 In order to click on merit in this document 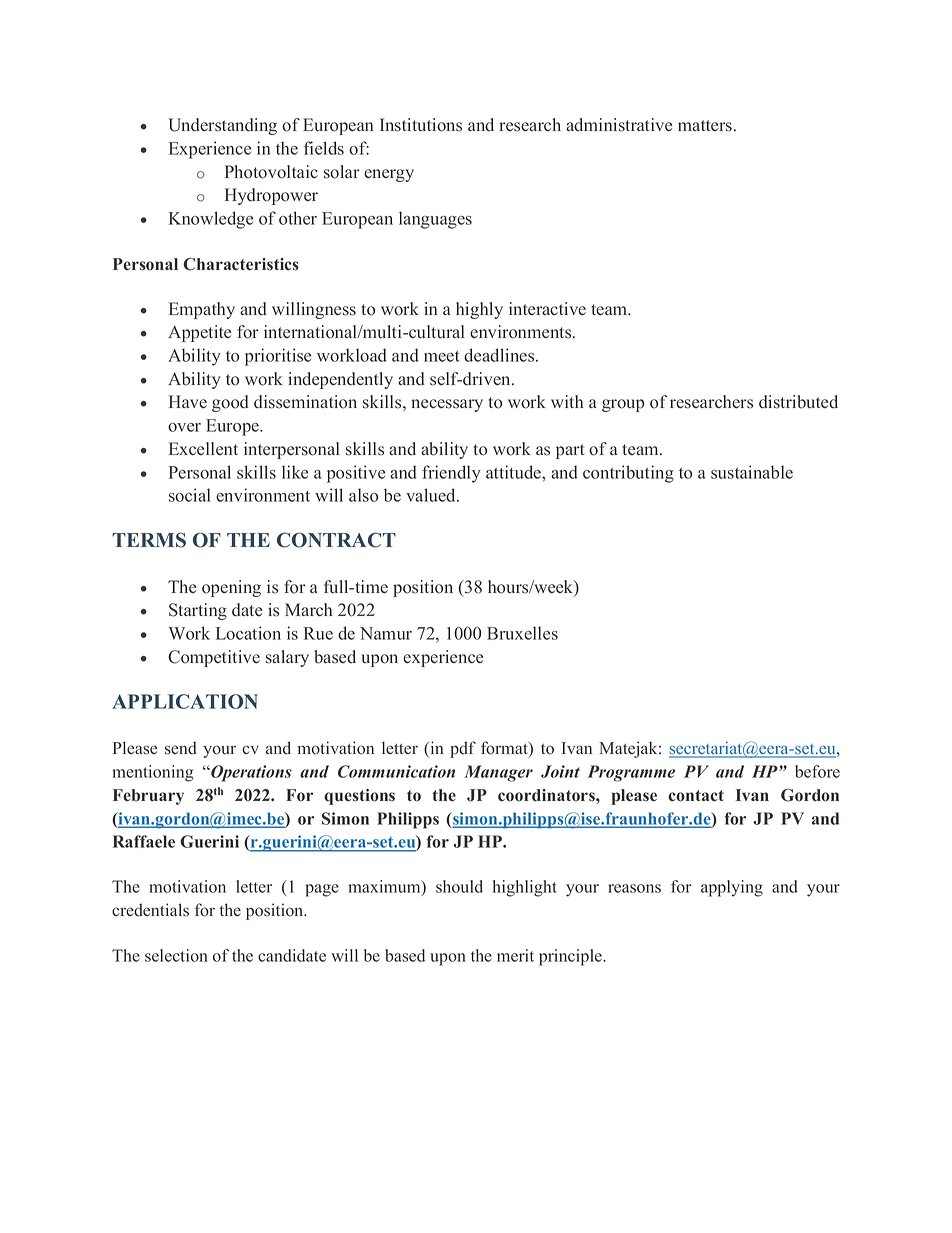, I will do `click(515, 955)`.
